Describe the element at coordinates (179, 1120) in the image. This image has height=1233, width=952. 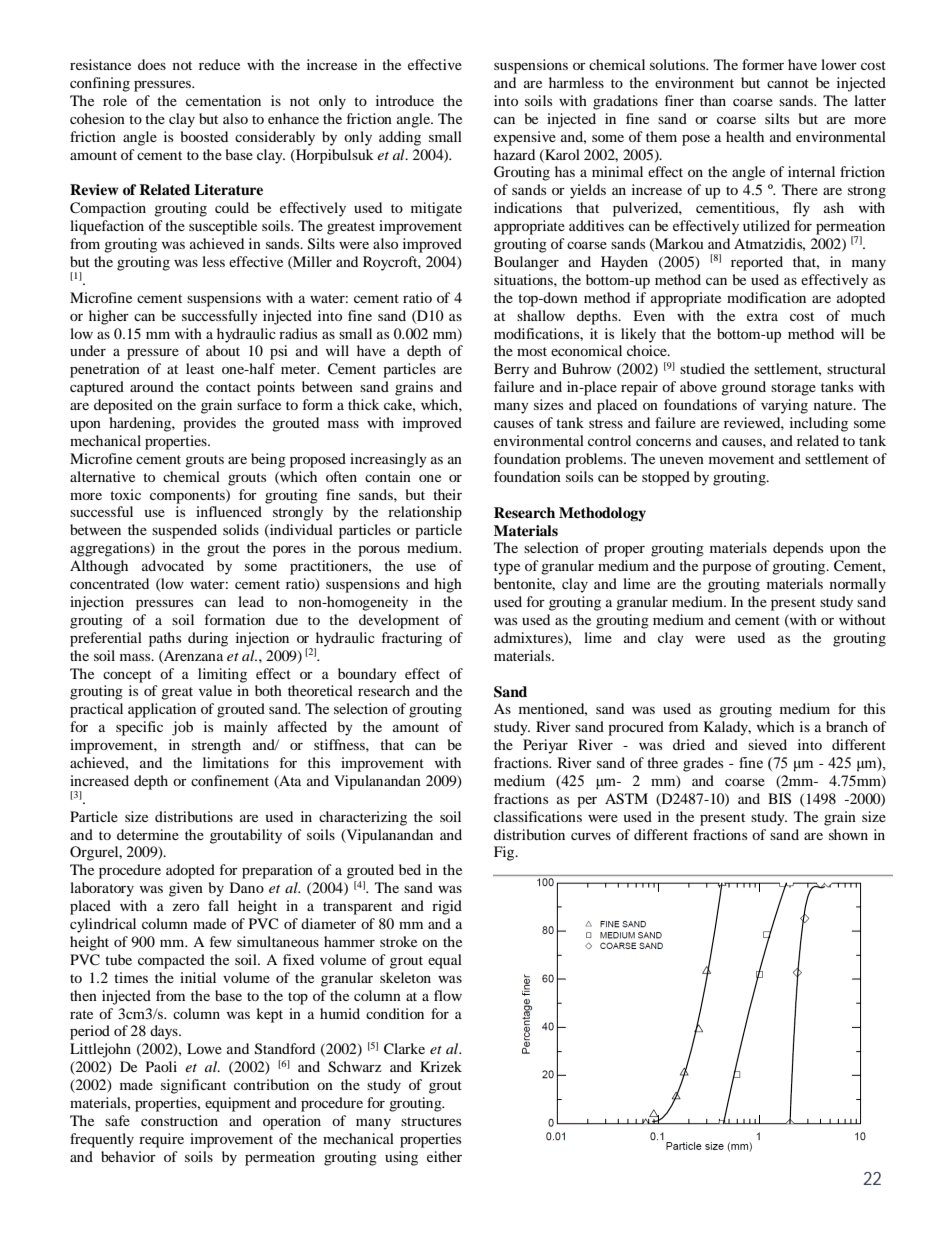
I see `construction` at that location.
